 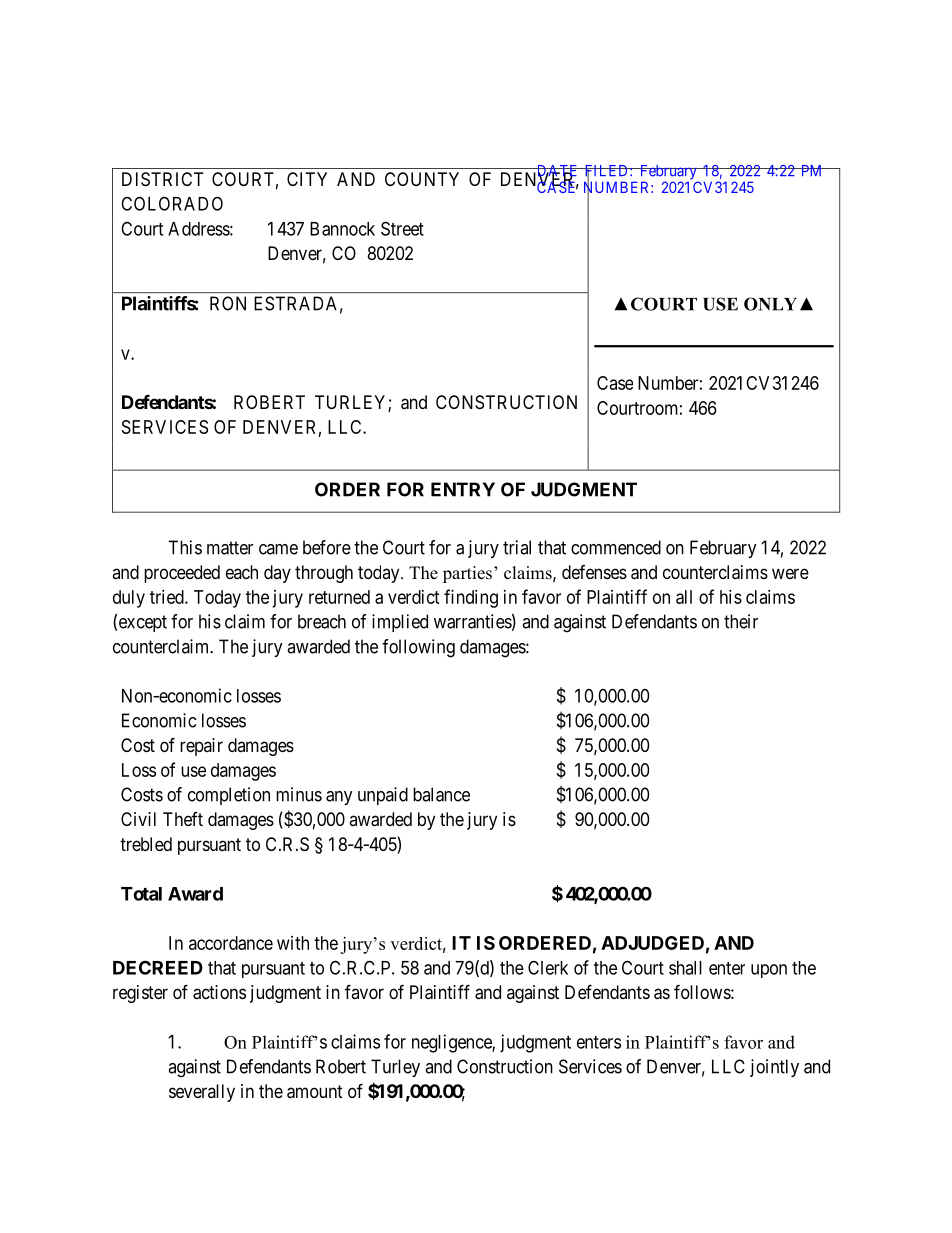 What do you see at coordinates (202, 1093) in the image?
I see `severally` at bounding box center [202, 1093].
